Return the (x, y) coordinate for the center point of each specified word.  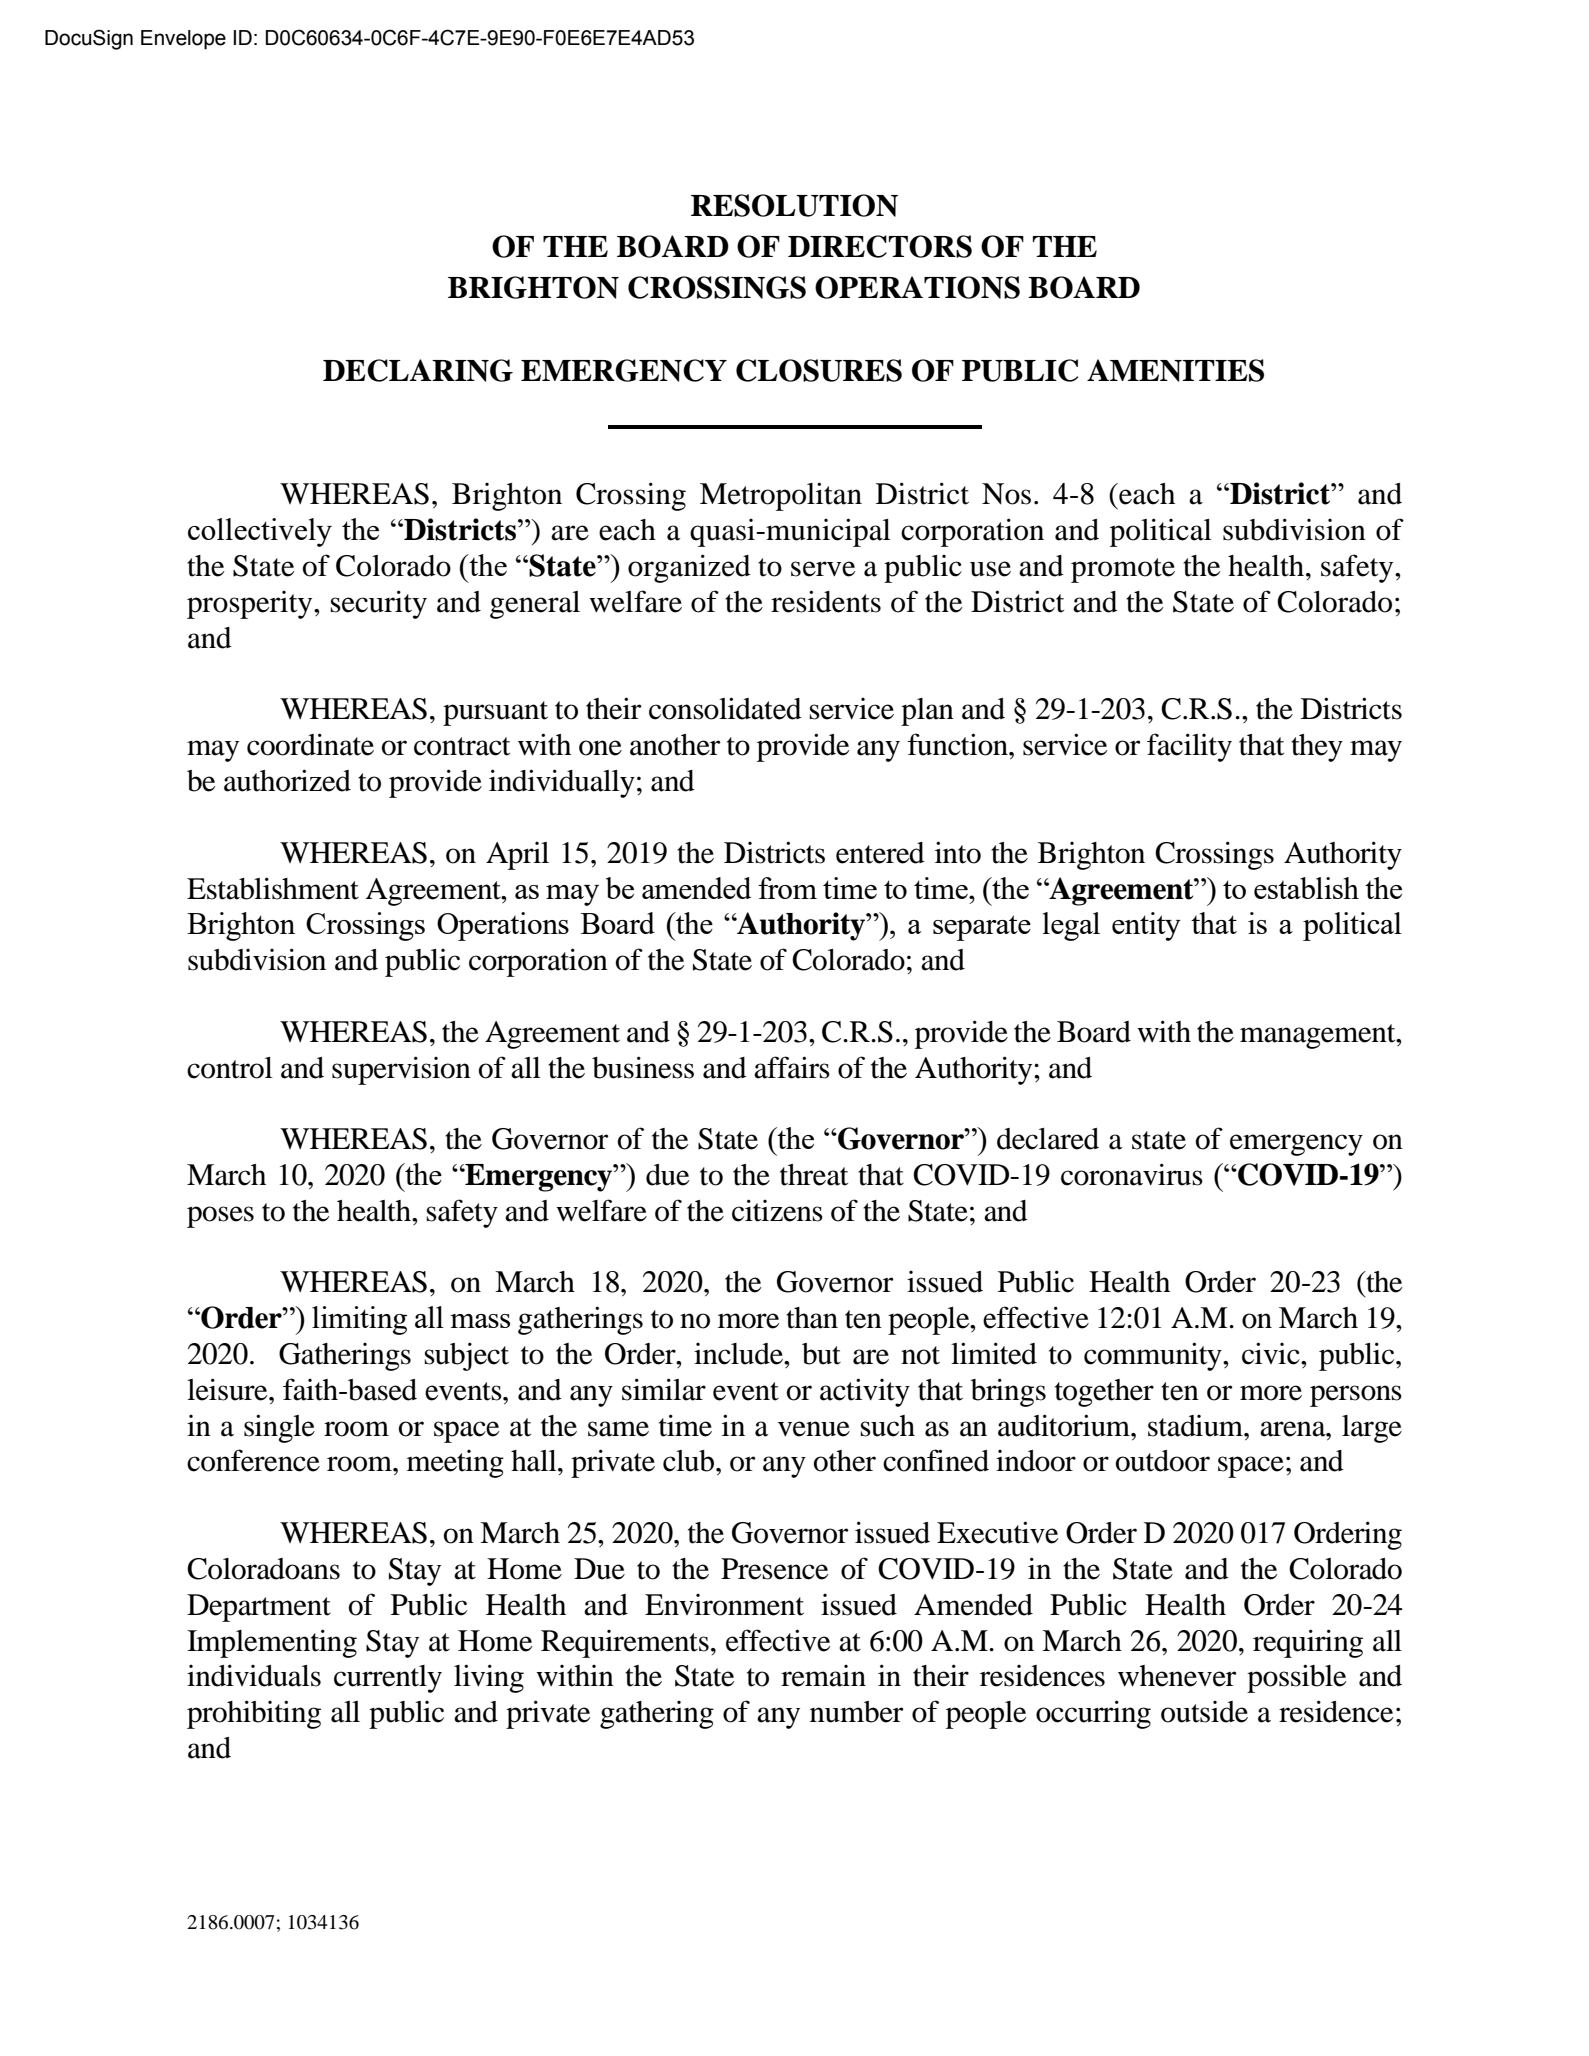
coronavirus (1132, 1174)
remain (823, 1676)
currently (388, 1679)
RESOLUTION (794, 205)
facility (1189, 747)
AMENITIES (1175, 370)
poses (220, 1217)
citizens (777, 1210)
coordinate (310, 744)
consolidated (725, 708)
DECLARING (418, 370)
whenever (1177, 1676)
